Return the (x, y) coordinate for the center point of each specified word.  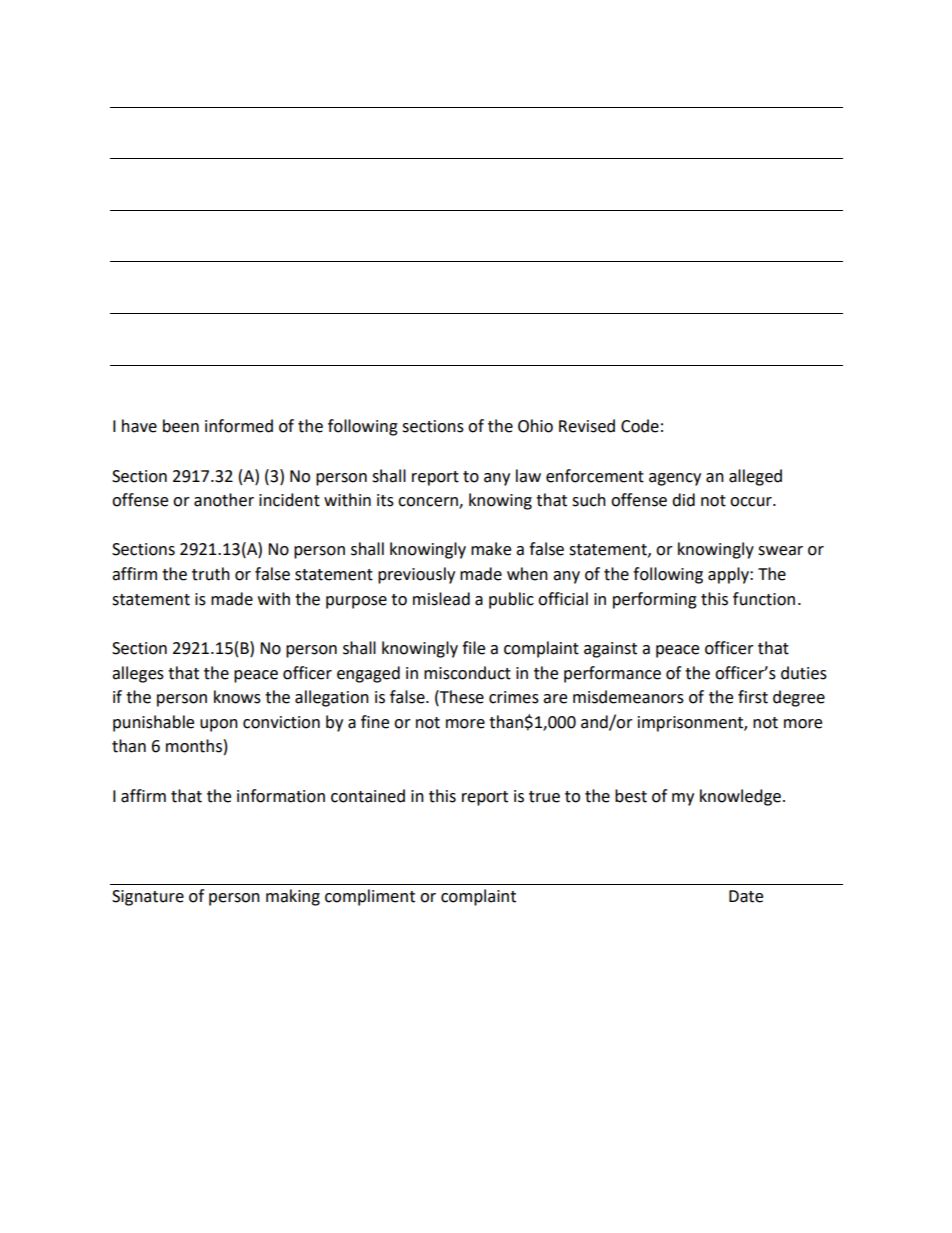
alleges (138, 674)
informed (239, 426)
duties (804, 673)
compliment (370, 897)
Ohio (535, 426)
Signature (148, 898)
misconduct (467, 673)
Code (640, 426)
